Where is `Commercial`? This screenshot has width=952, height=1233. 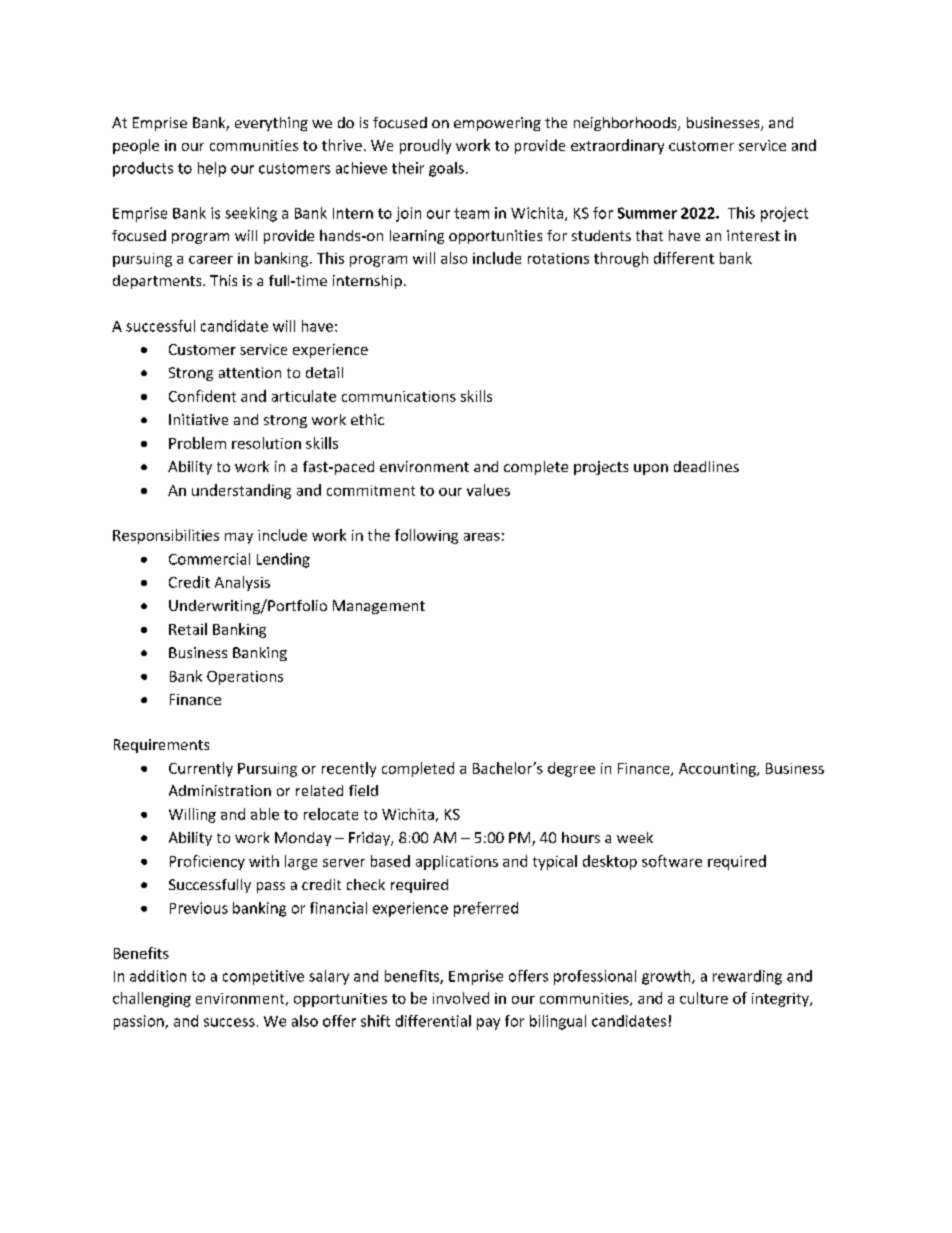
Commercial is located at coordinates (209, 559).
